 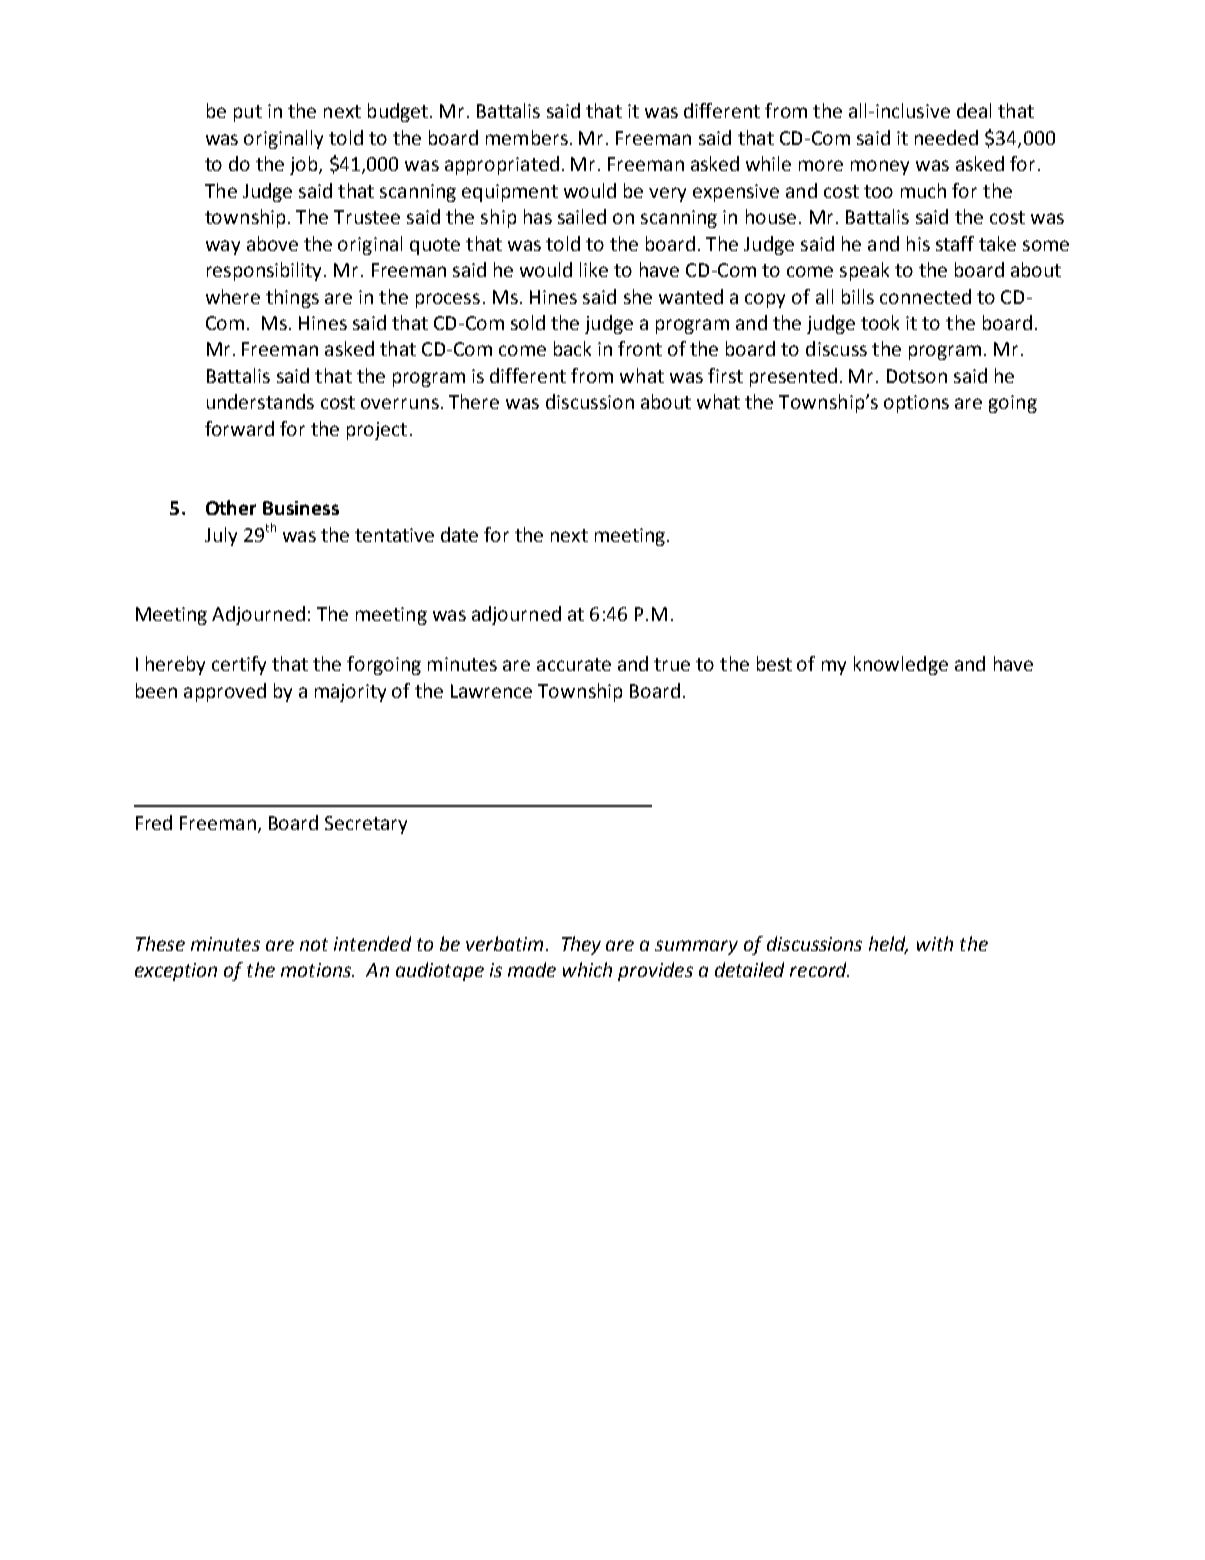 I want to click on Lawrence, so click(x=491, y=691).
